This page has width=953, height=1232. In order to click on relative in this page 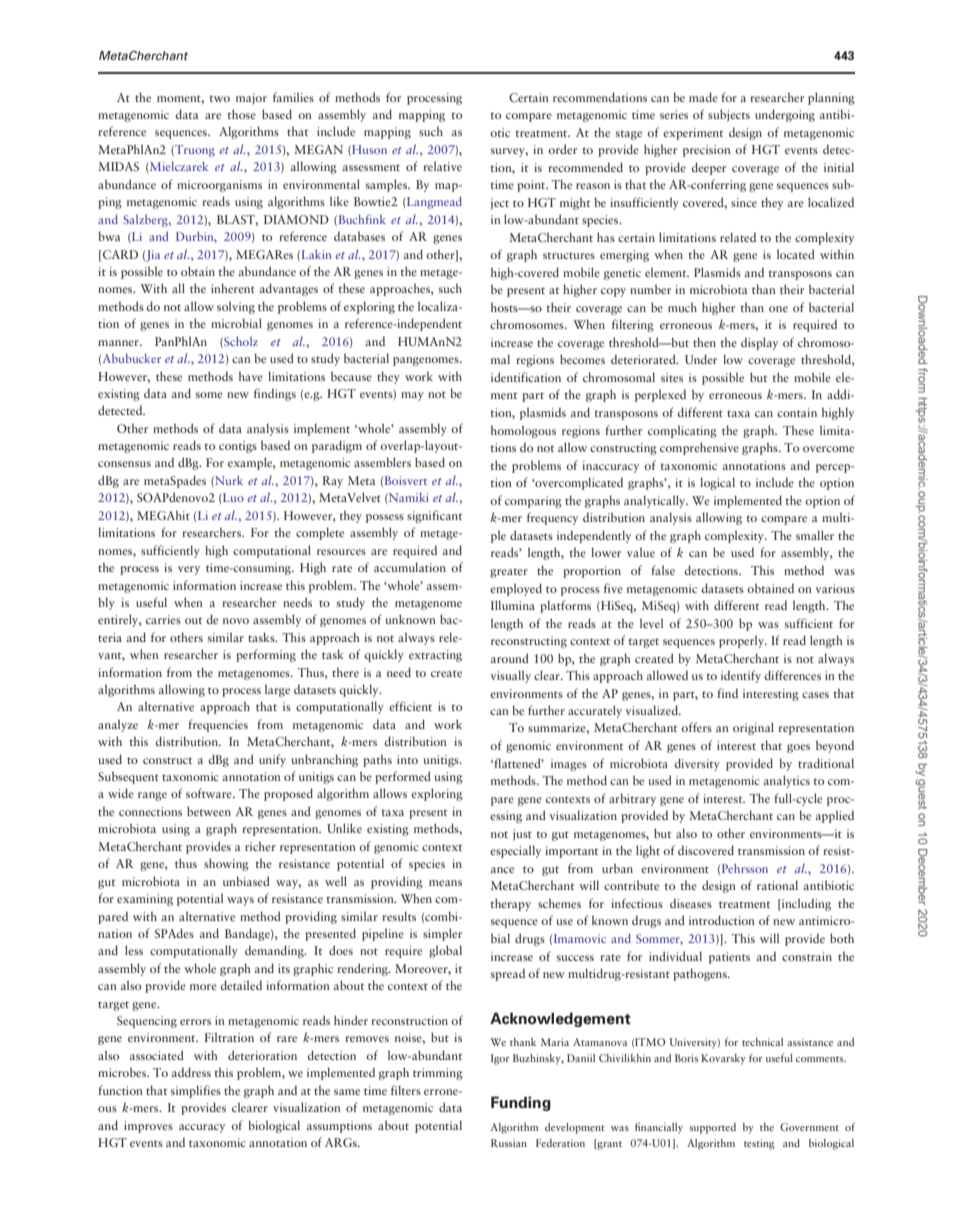, I will do `click(442, 166)`.
